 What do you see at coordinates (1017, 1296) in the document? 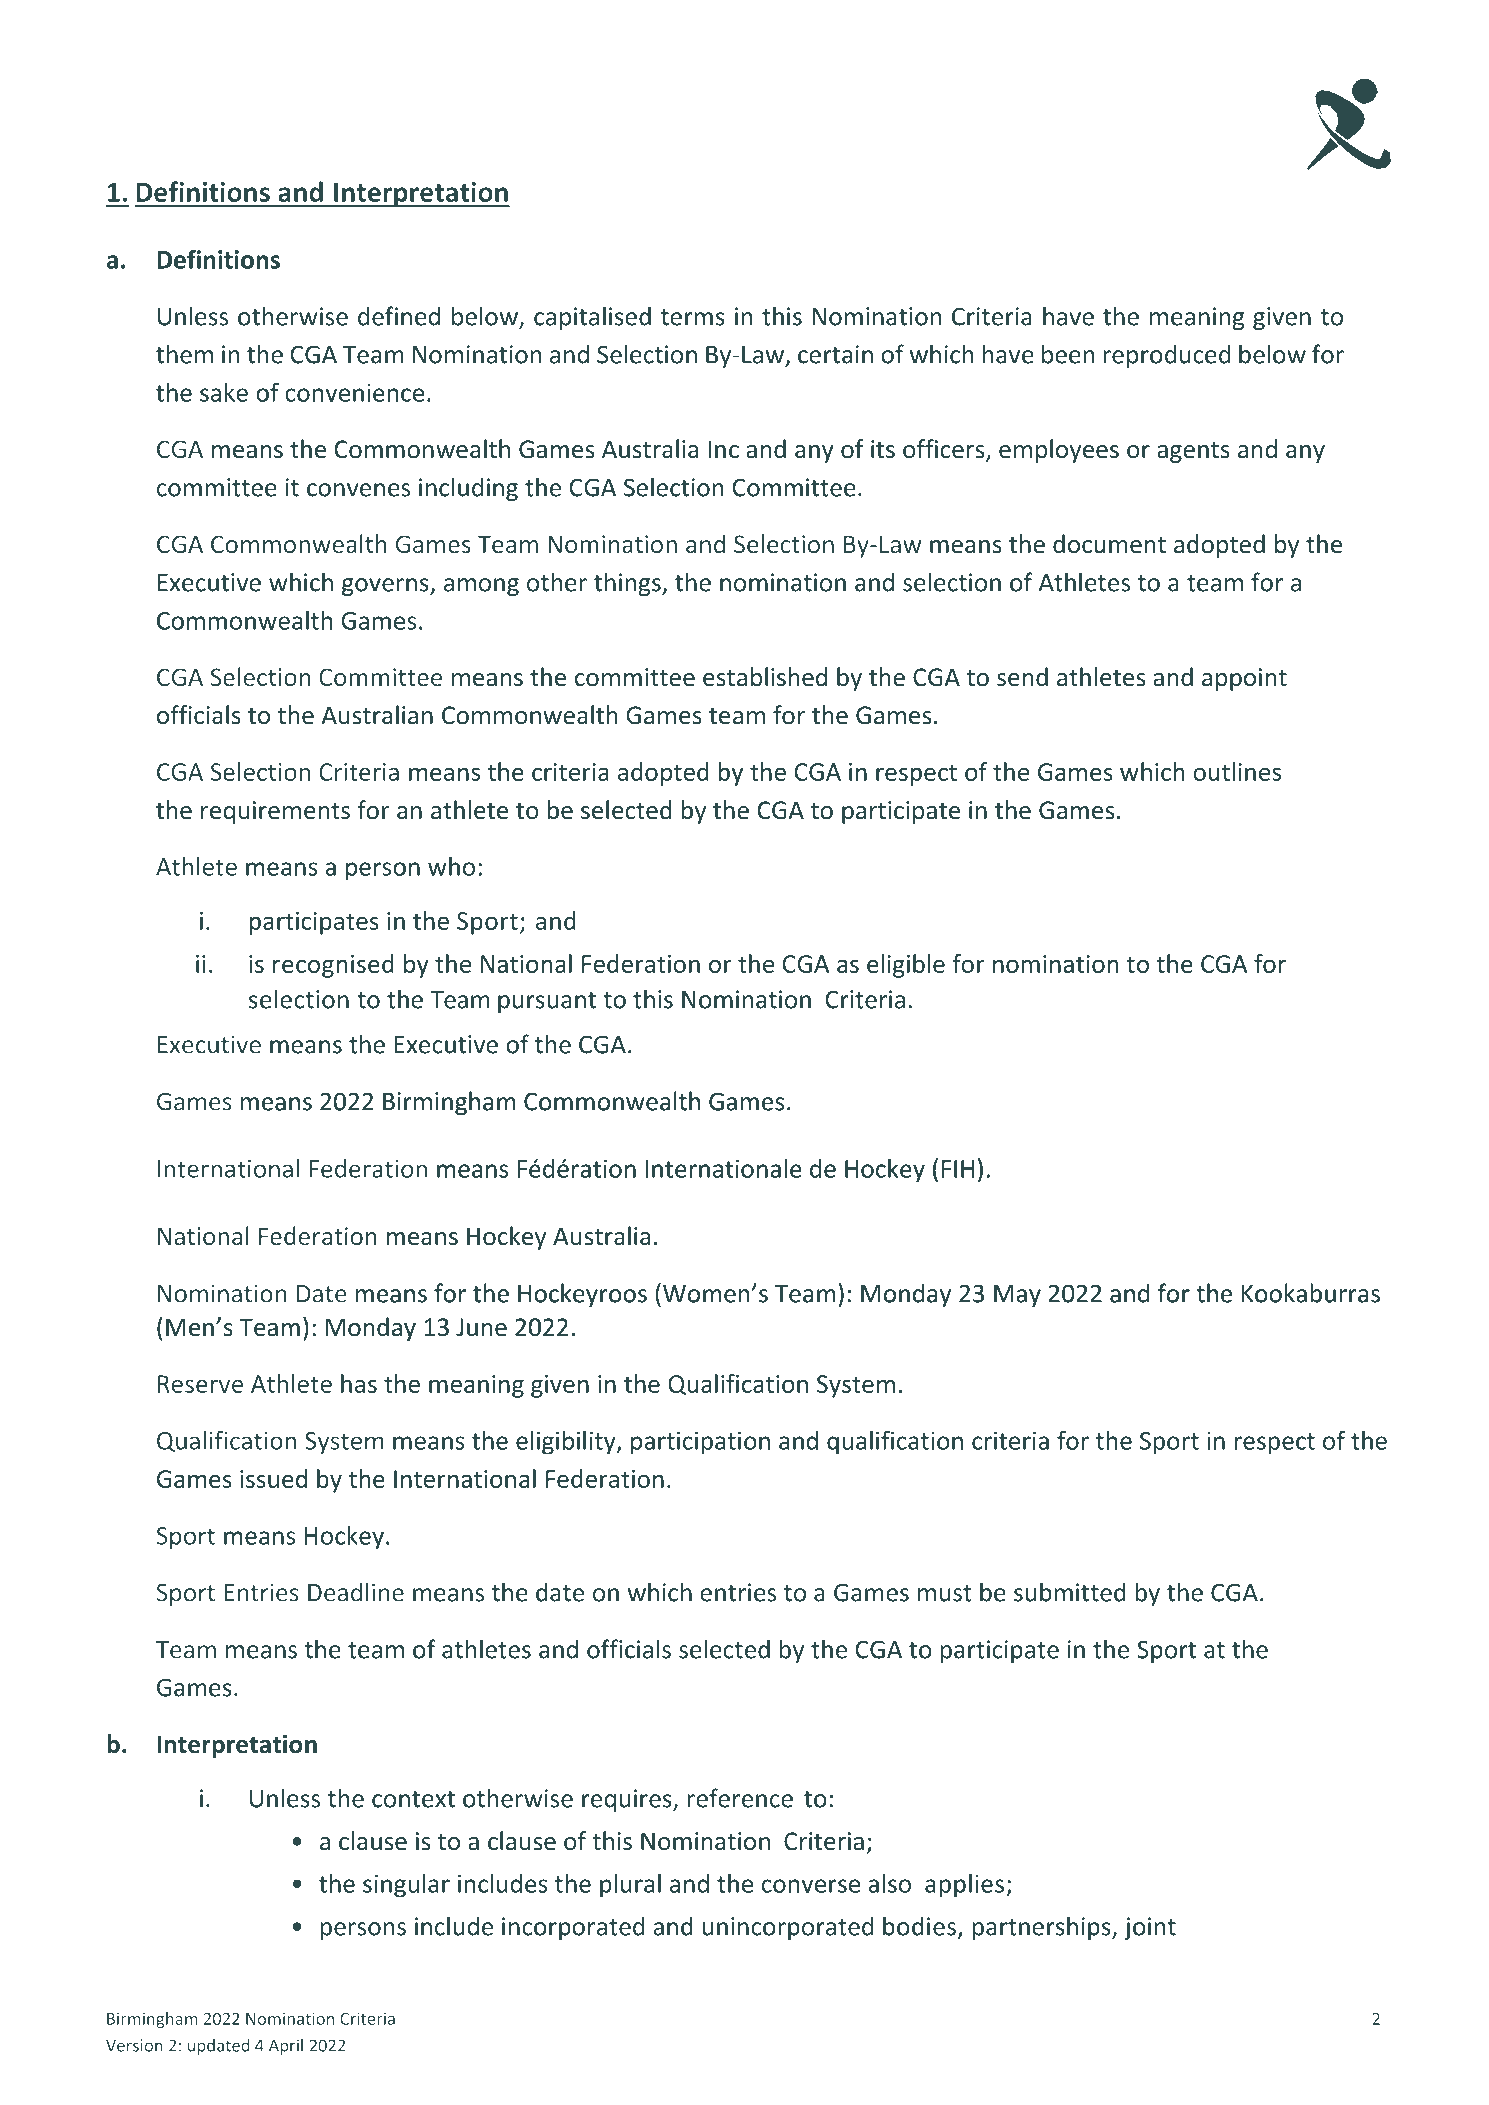
I see `May` at bounding box center [1017, 1296].
